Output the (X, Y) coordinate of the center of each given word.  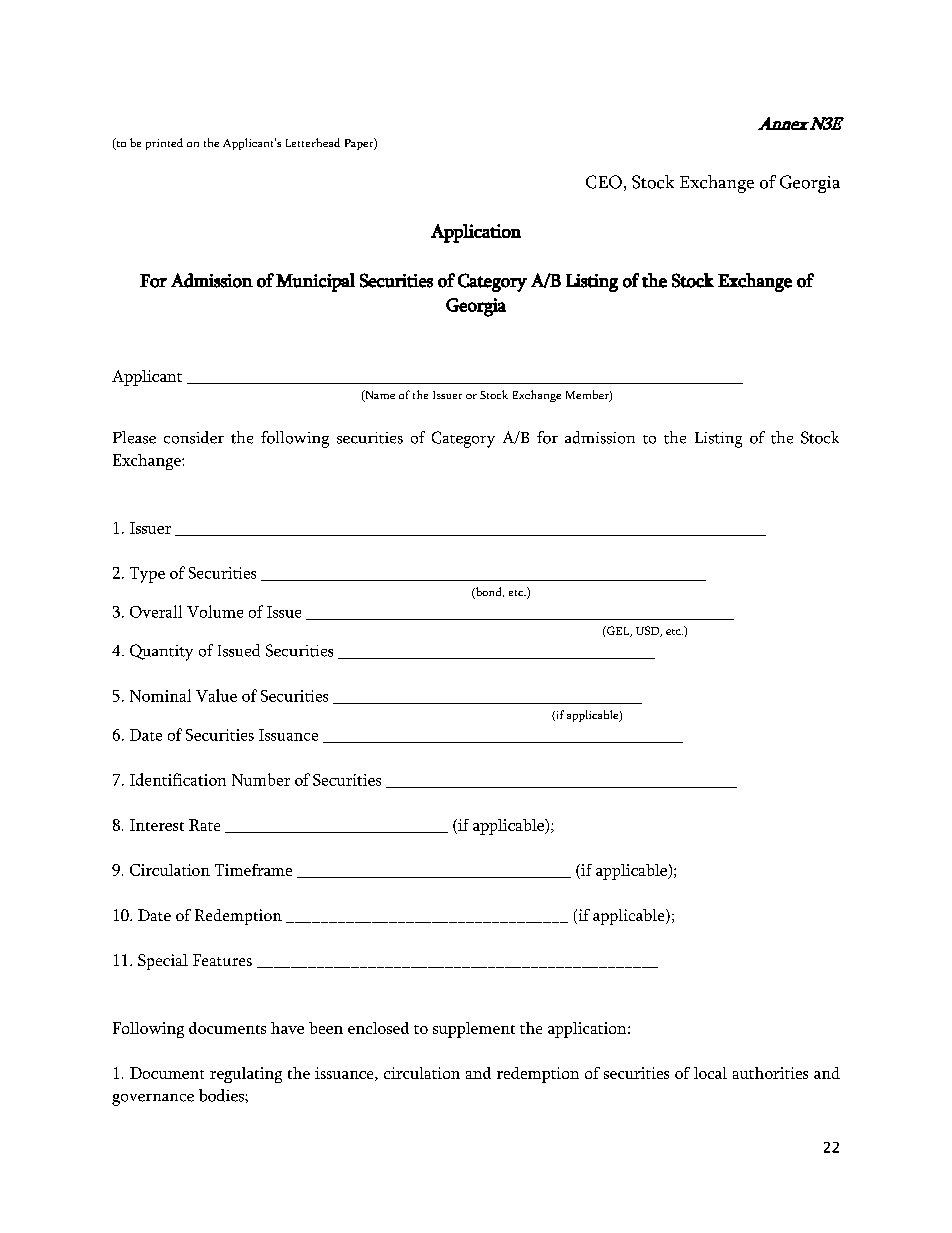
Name (379, 396)
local (710, 1073)
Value (216, 695)
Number (261, 779)
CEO (604, 182)
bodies (222, 1095)
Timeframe (253, 870)
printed (164, 144)
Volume (215, 611)
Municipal (315, 282)
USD (648, 631)
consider (194, 437)
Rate (204, 825)
